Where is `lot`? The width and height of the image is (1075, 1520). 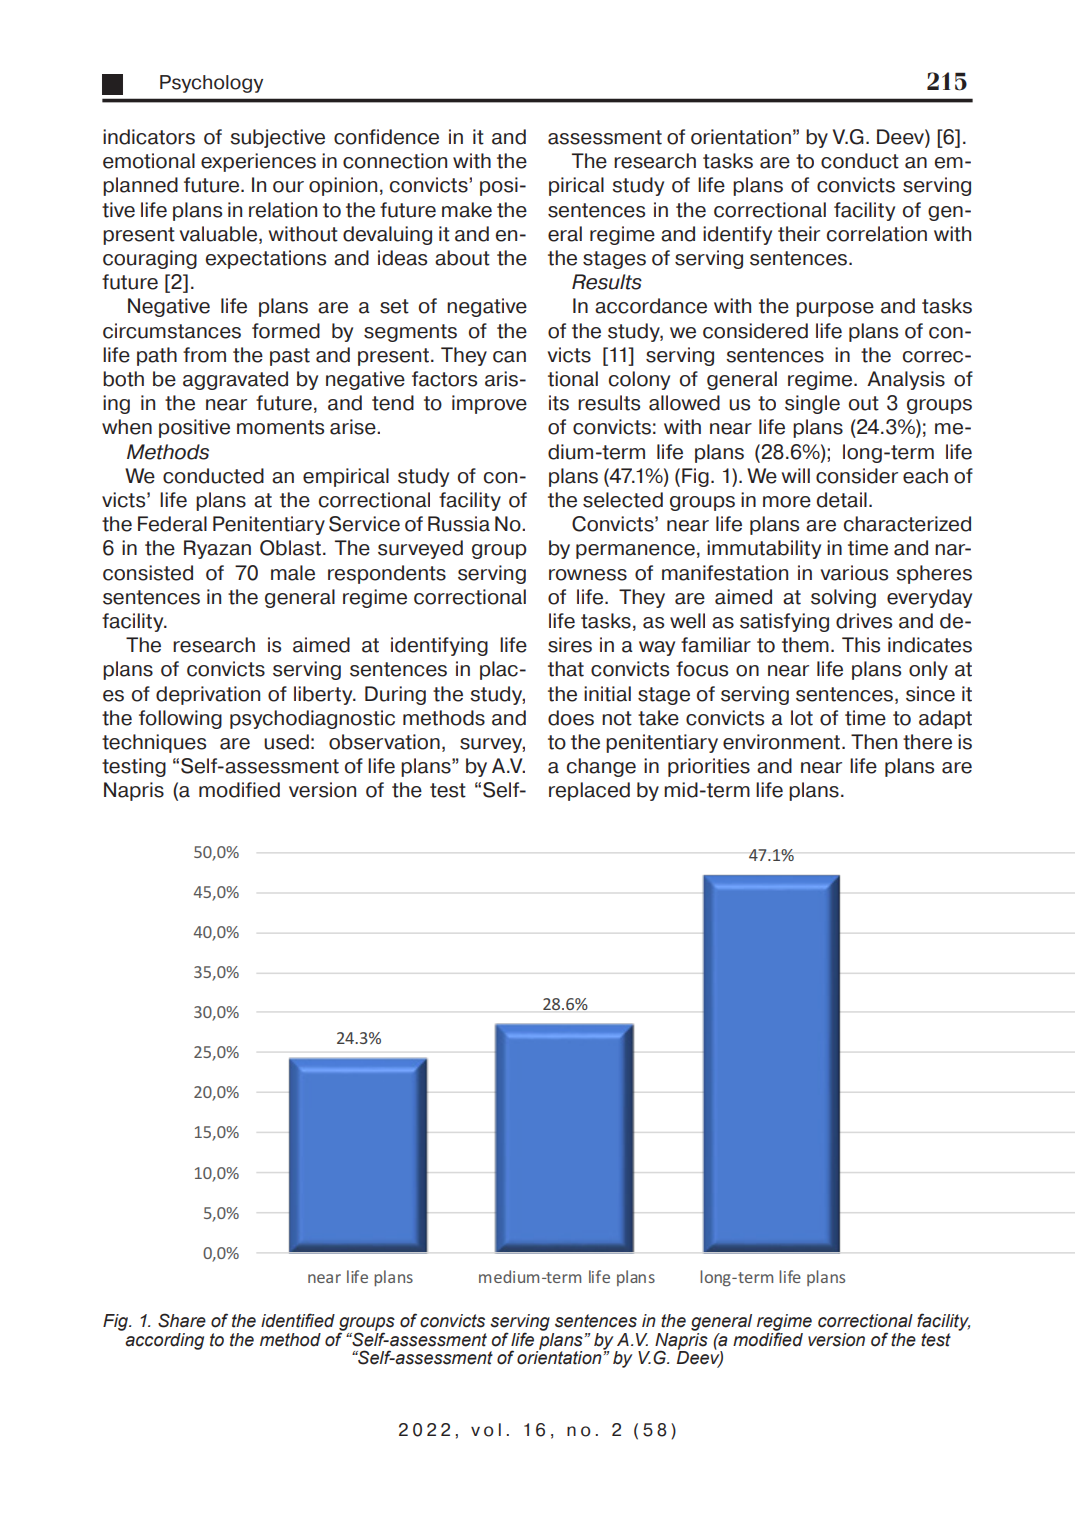 lot is located at coordinates (802, 718).
